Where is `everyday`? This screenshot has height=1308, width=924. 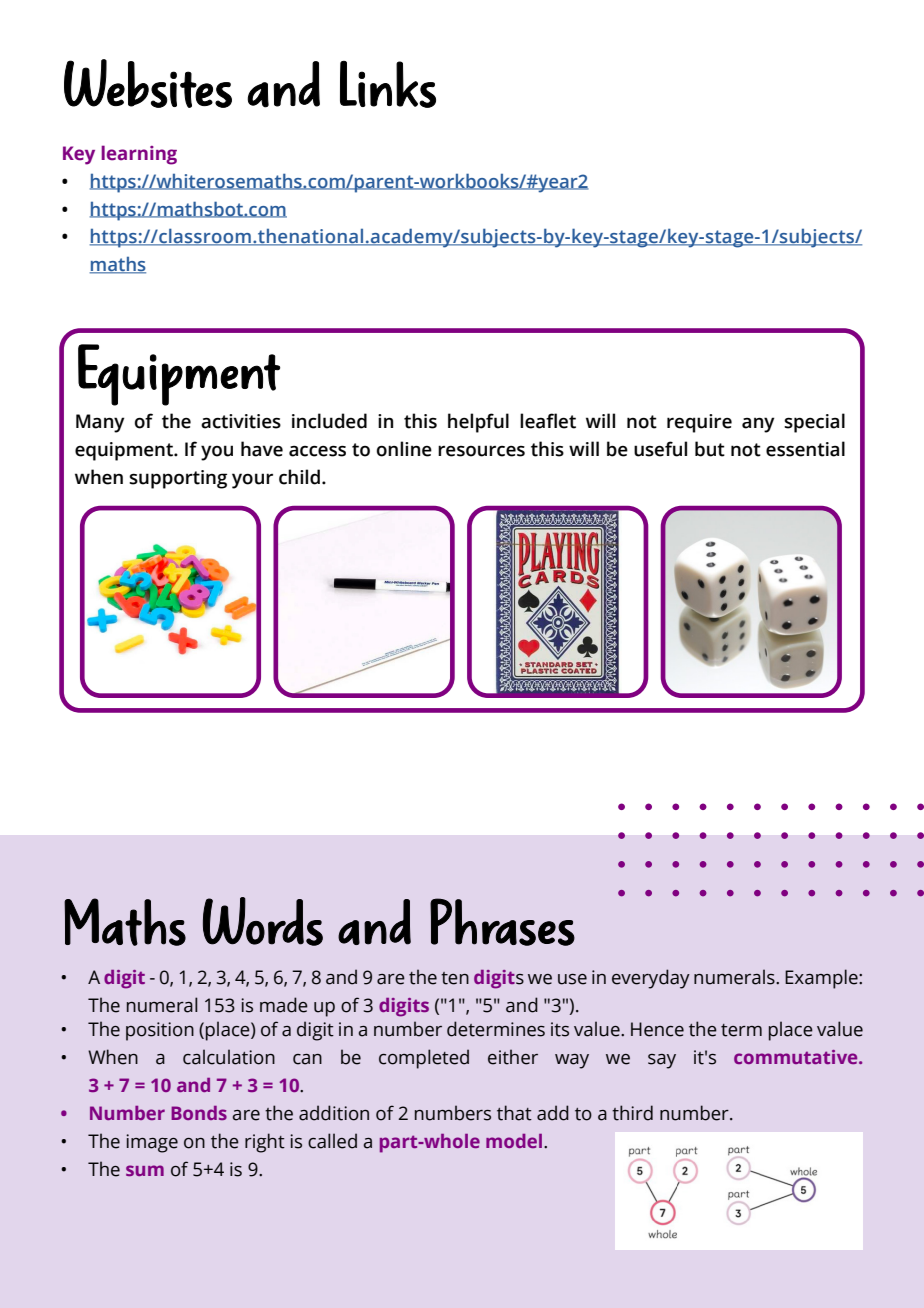 everyday is located at coordinates (651, 979).
